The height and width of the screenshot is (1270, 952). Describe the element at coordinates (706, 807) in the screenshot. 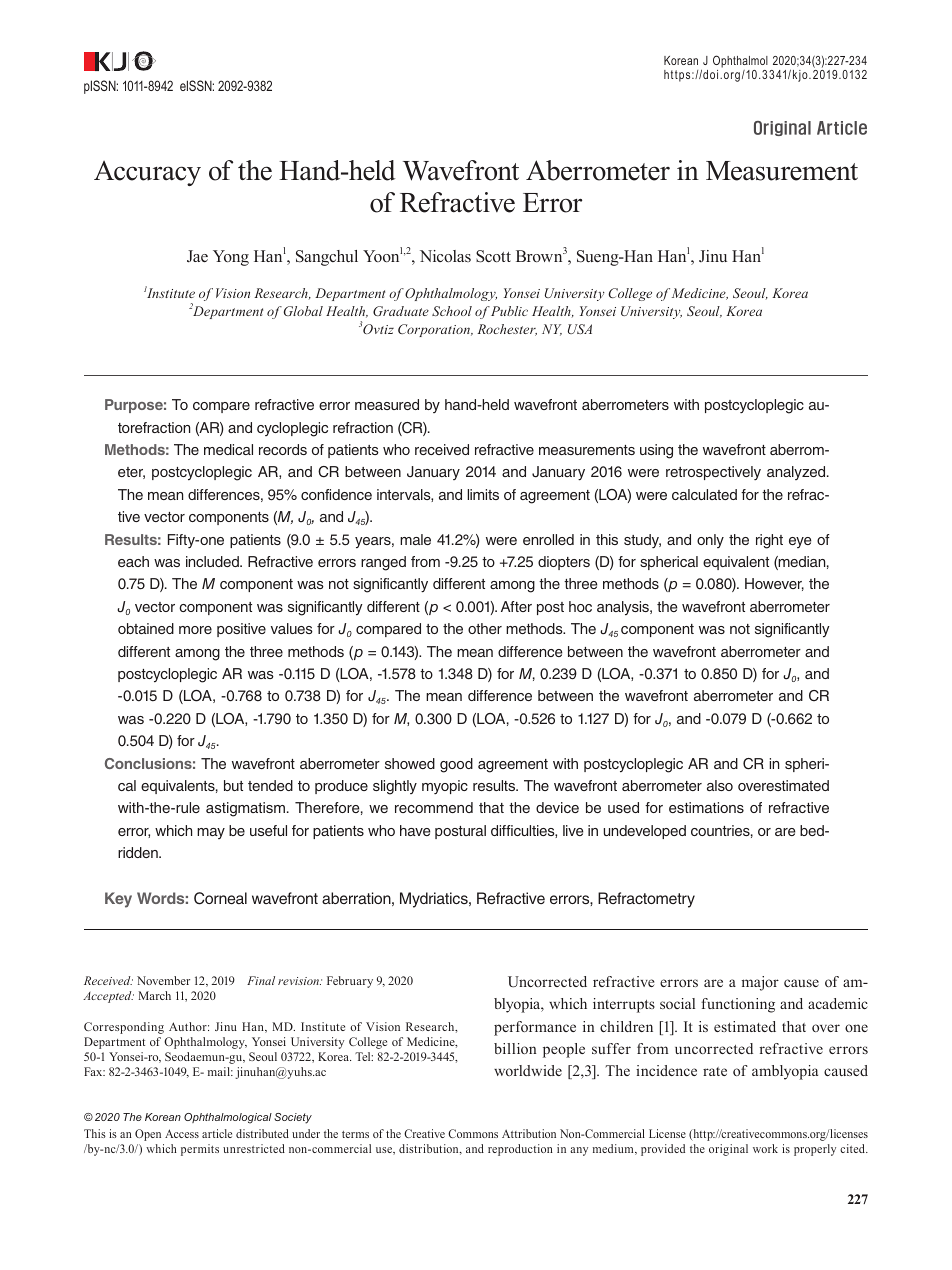

I see `estimations` at that location.
